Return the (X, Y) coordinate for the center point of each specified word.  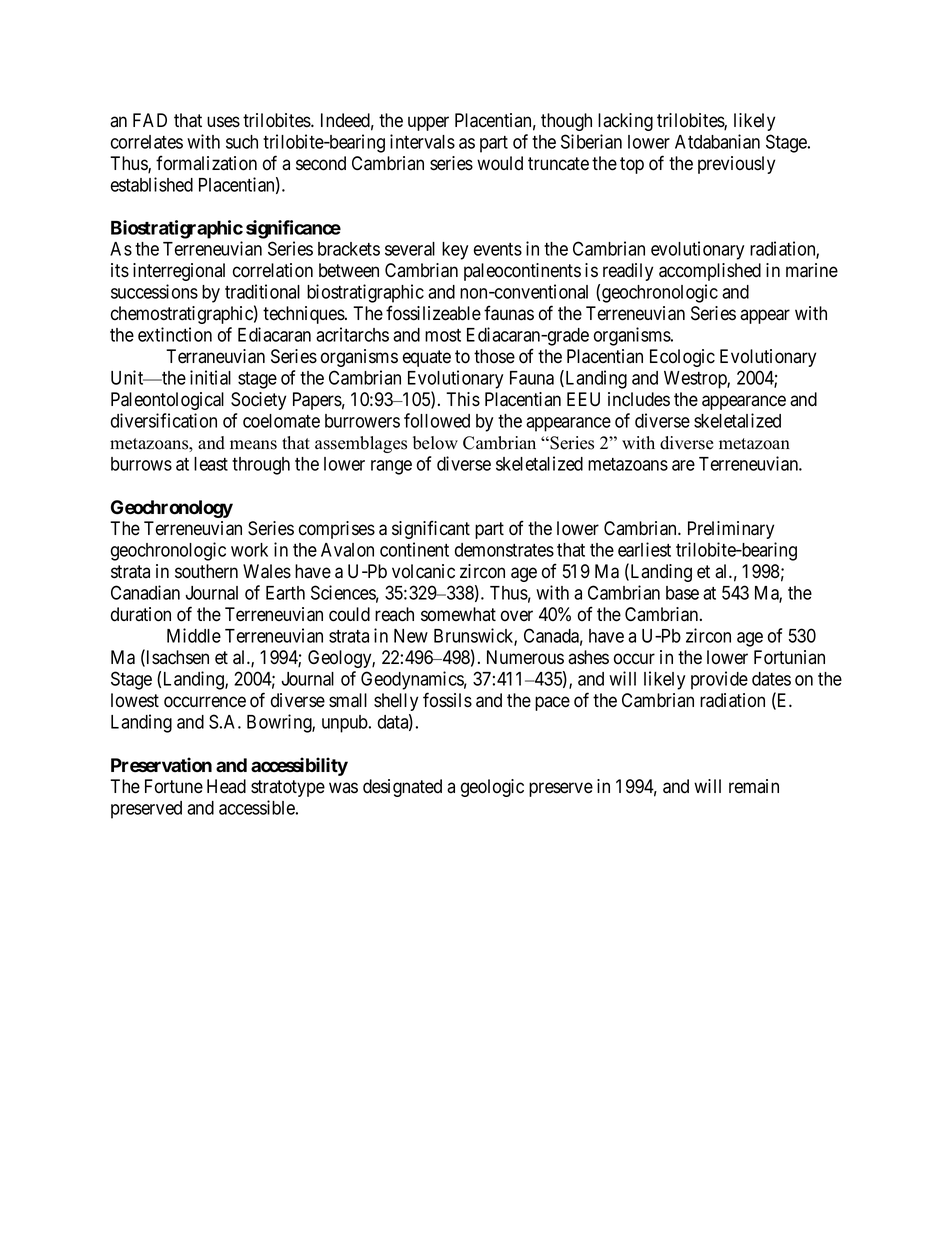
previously (736, 165)
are (683, 465)
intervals (422, 141)
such (242, 142)
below (435, 443)
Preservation (161, 765)
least (211, 464)
